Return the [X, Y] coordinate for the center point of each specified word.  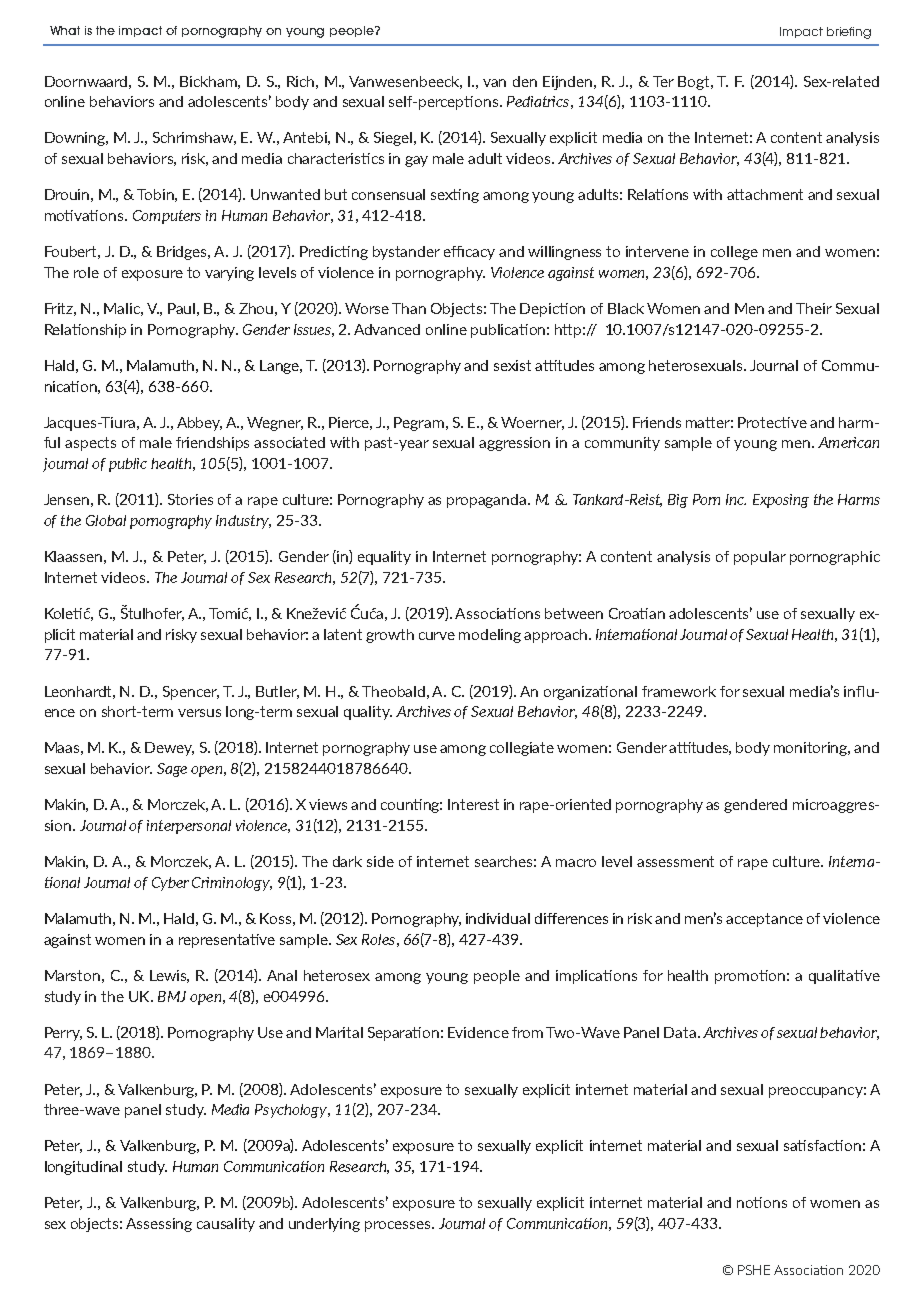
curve [437, 636]
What [65, 30]
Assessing [159, 1225]
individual [498, 918]
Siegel [394, 139]
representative [227, 941]
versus [199, 713]
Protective [772, 422]
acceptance [764, 920]
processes [399, 1226]
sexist [512, 365]
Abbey [199, 424]
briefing [849, 33]
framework [679, 691]
